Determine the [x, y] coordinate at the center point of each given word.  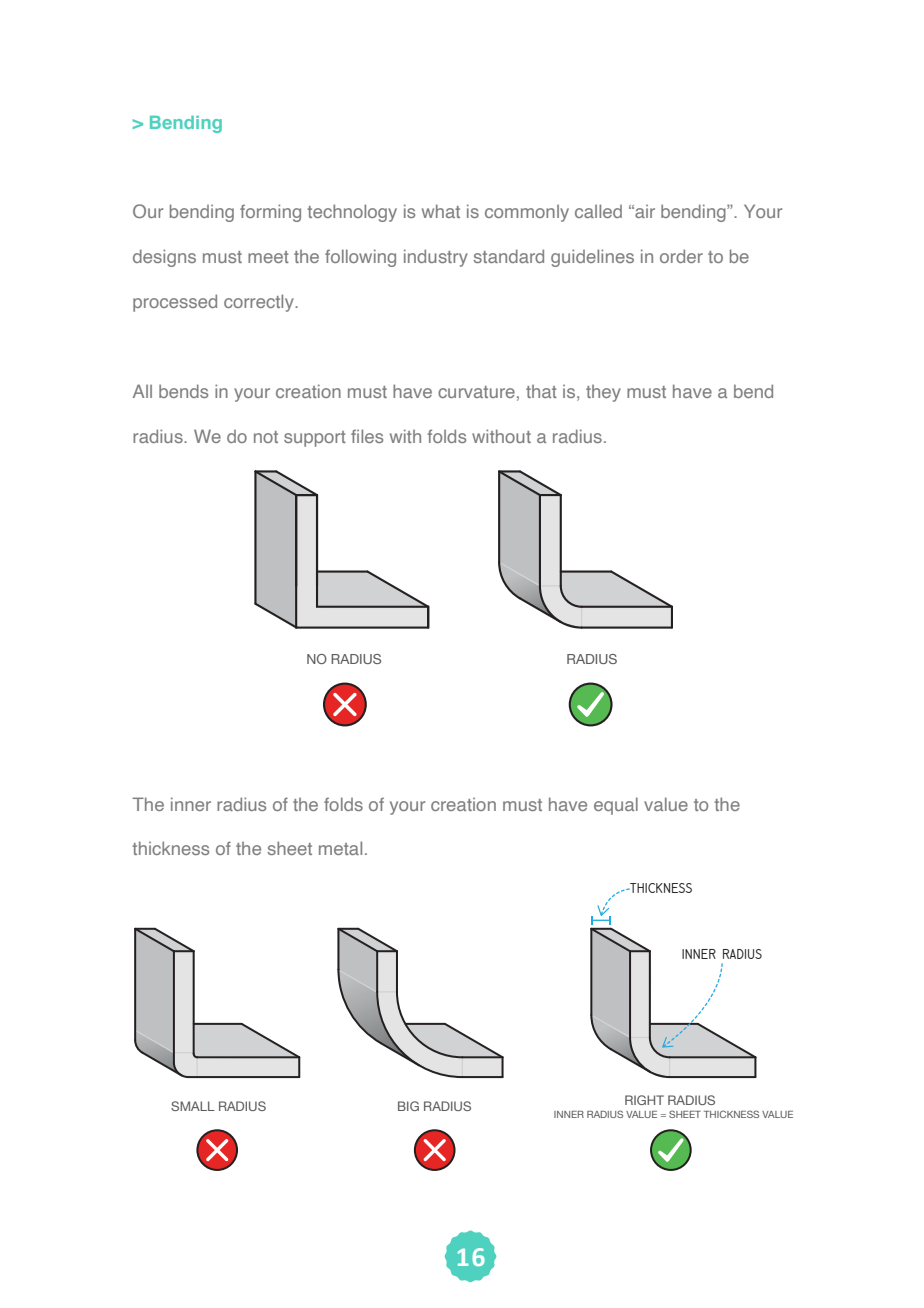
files [367, 436]
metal [340, 848]
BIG [408, 1106]
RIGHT [644, 1100]
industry [436, 258]
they [603, 393]
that [541, 391]
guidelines [592, 258]
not [266, 437]
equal [616, 806]
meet [268, 257]
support [315, 439]
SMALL [193, 1106]
